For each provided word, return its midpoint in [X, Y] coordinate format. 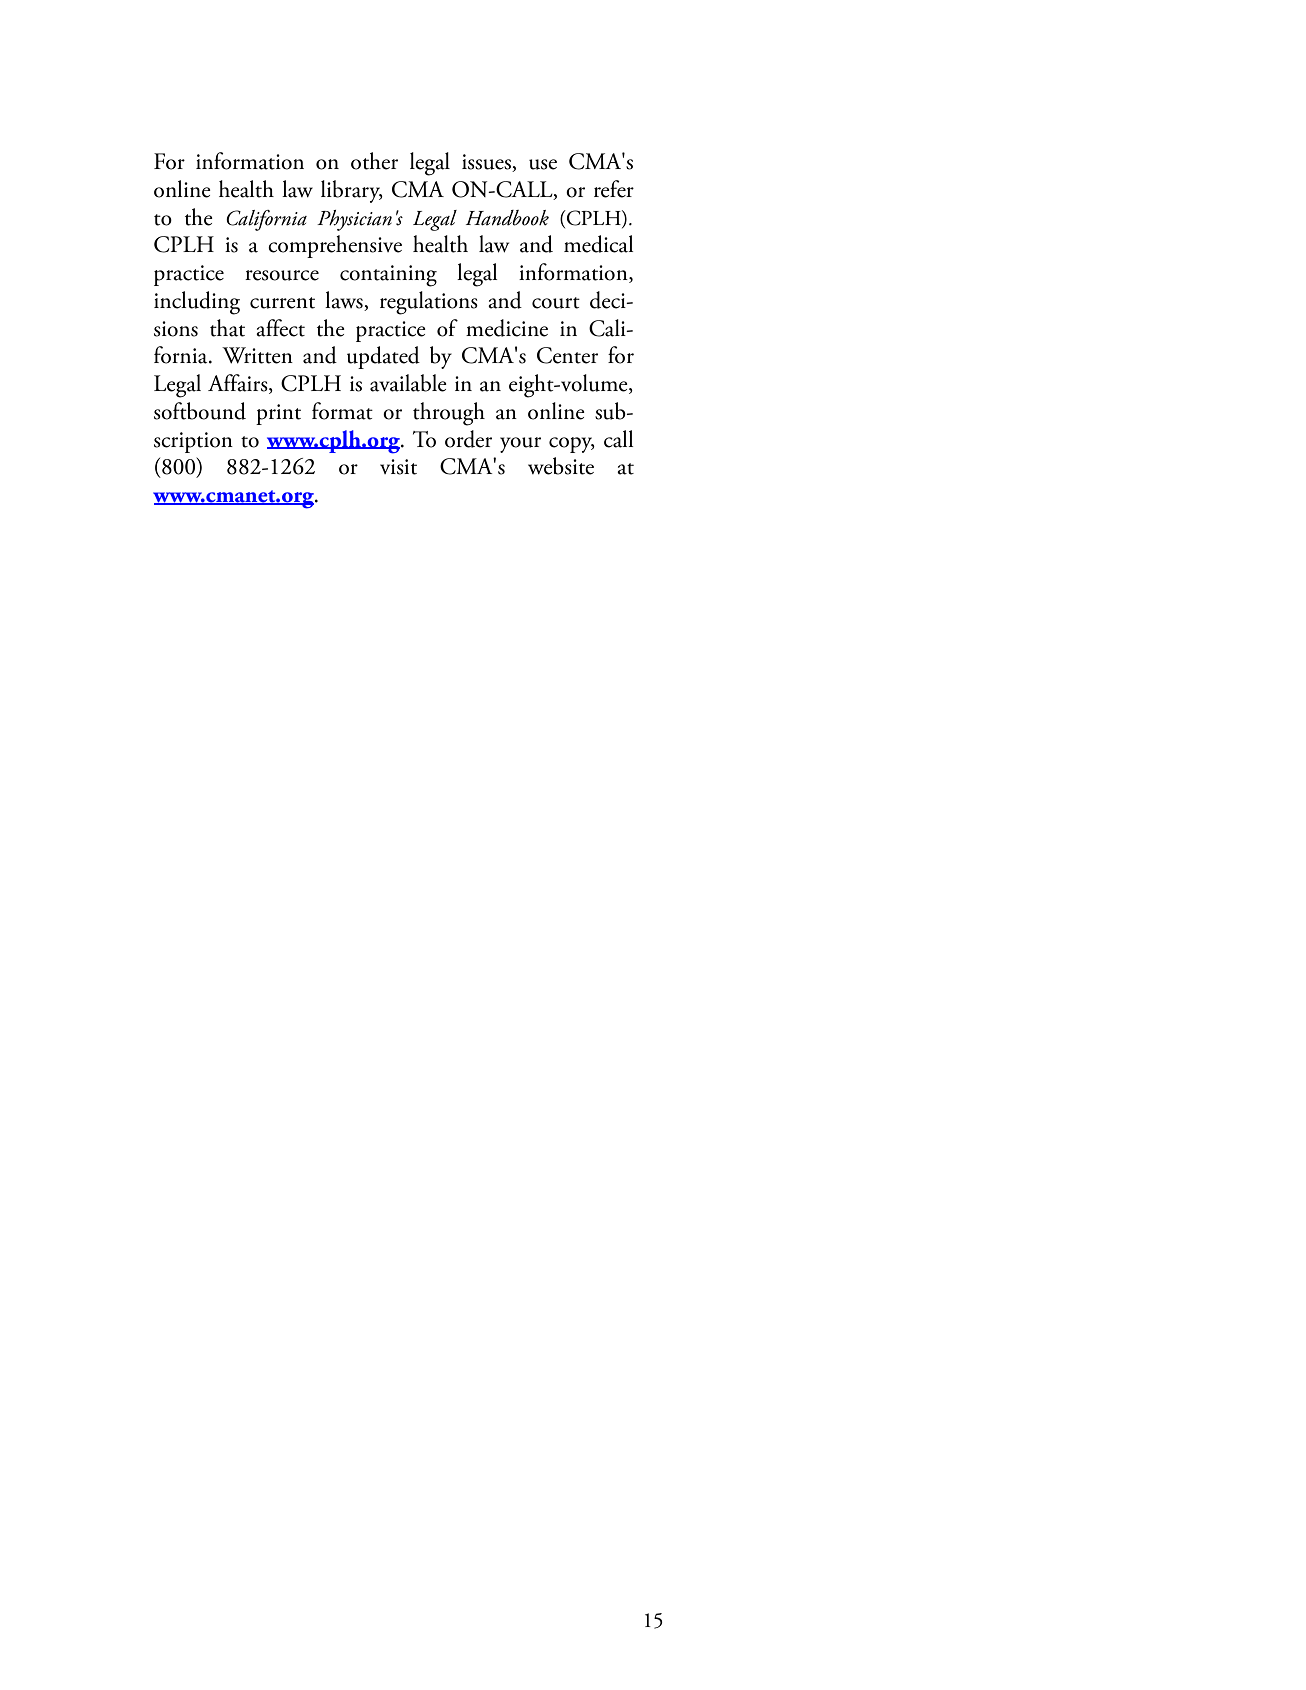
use [543, 164]
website [561, 466]
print [278, 414]
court [556, 303]
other [374, 161]
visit [398, 467]
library [352, 191]
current [282, 303]
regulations [429, 303]
